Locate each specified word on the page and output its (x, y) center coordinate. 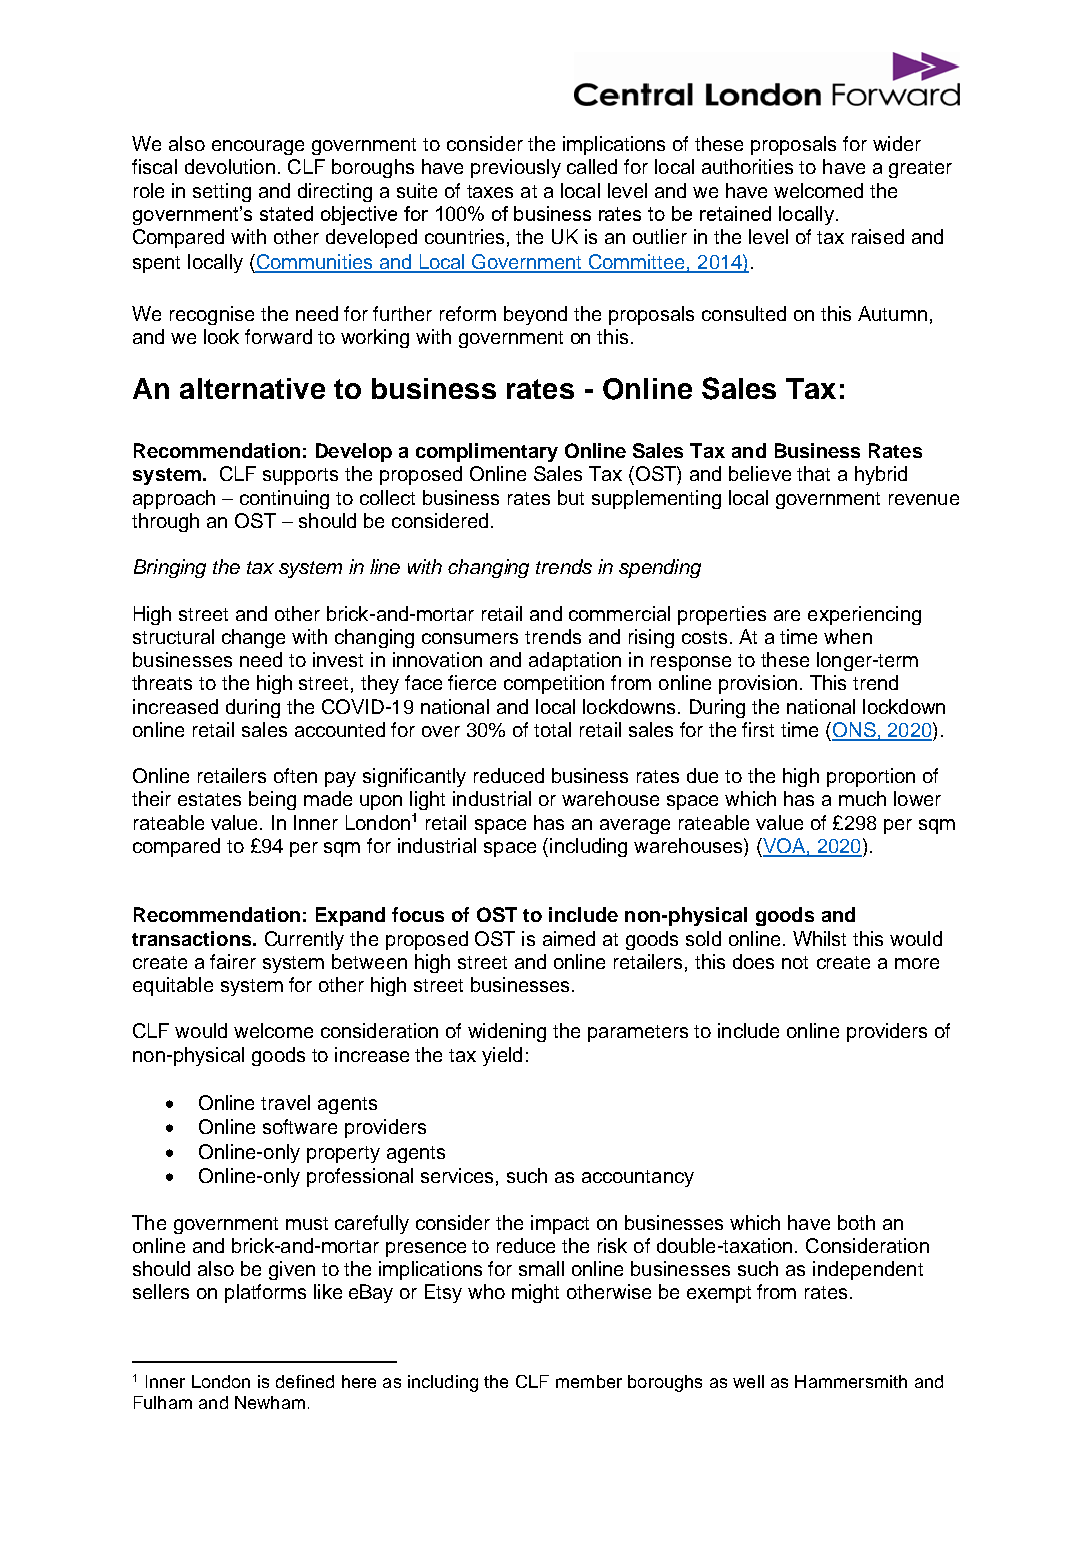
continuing (284, 499)
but (571, 497)
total (552, 729)
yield (502, 1056)
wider (897, 143)
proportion (871, 777)
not (795, 962)
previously (516, 168)
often (295, 775)
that (813, 473)
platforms (265, 1293)
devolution (230, 166)
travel (285, 1102)
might (535, 1293)
